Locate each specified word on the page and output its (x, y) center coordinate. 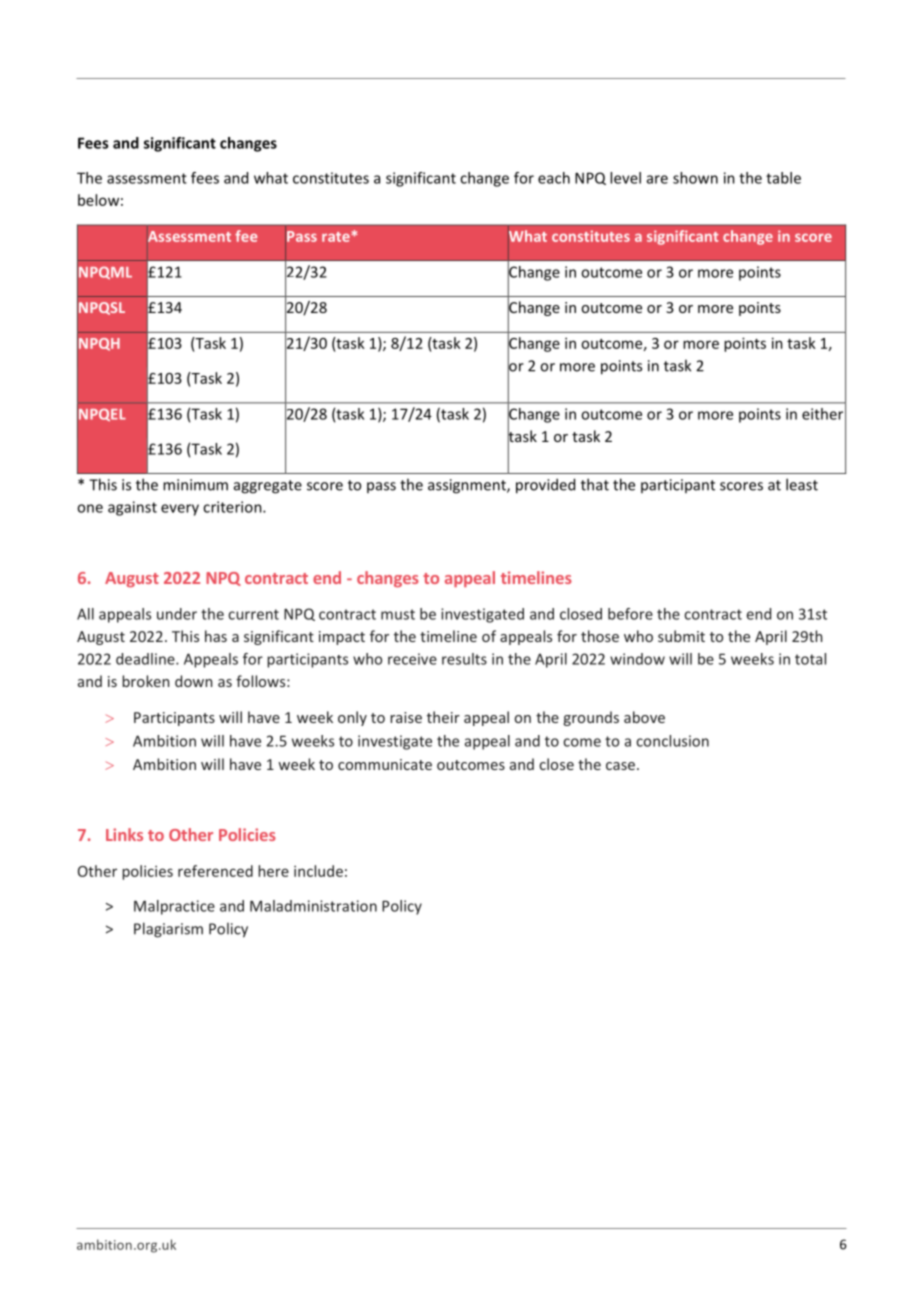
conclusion (672, 741)
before (630, 614)
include (318, 871)
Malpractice (174, 907)
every (180, 510)
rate (337, 237)
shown (695, 178)
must (398, 614)
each (554, 178)
